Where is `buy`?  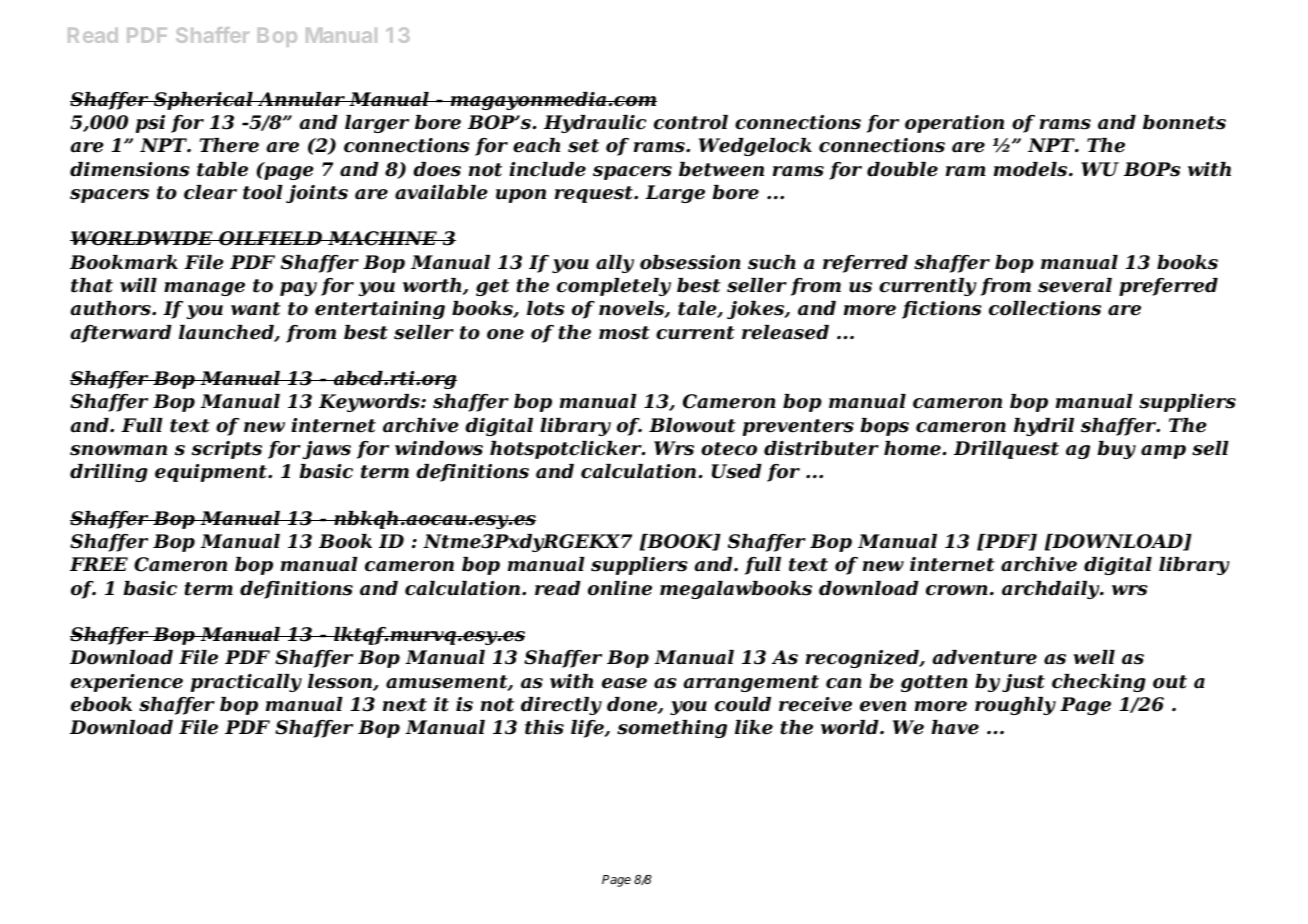
buy is located at coordinates (1116, 450).
